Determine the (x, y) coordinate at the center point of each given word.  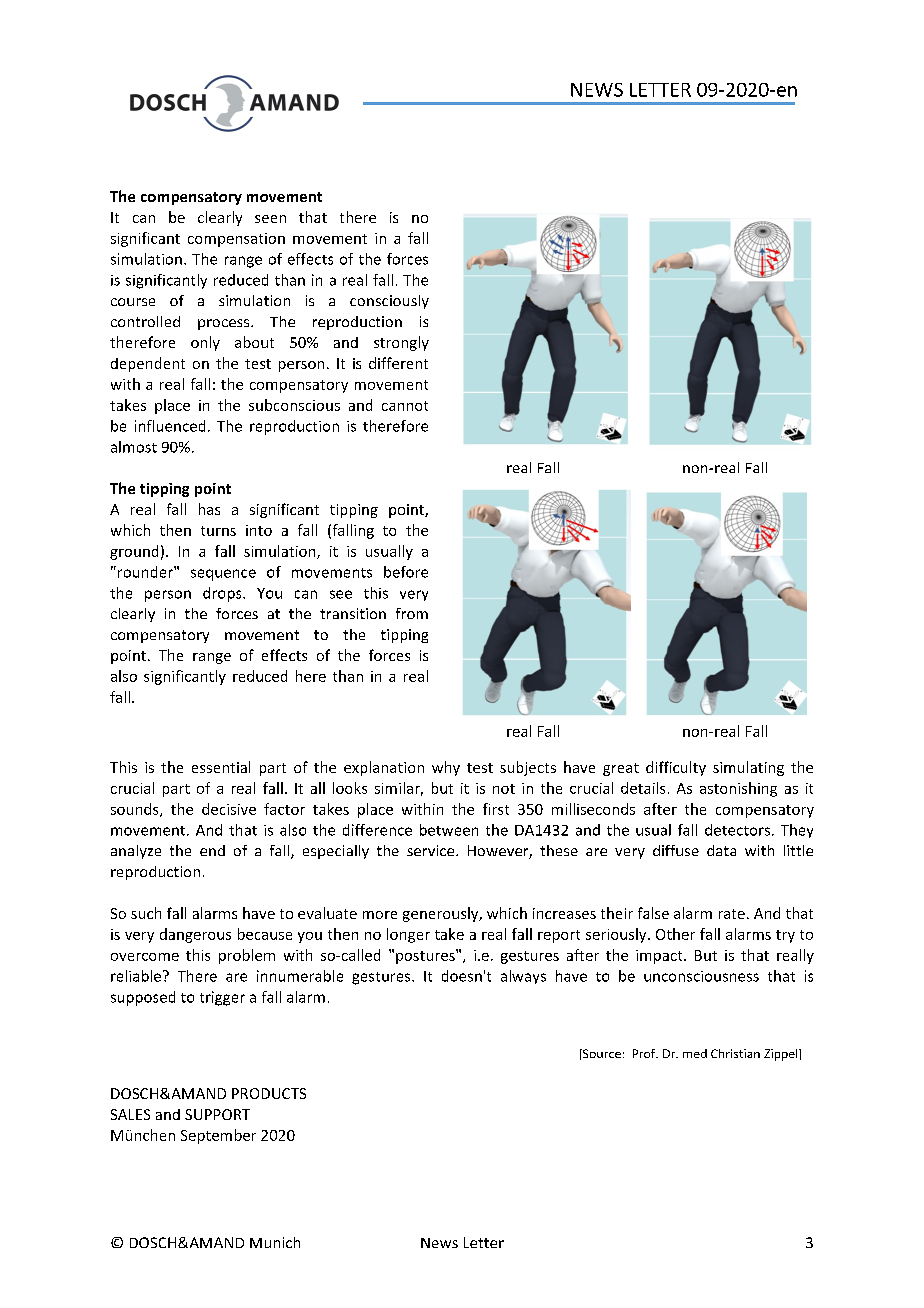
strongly (401, 343)
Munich (275, 1242)
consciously (389, 302)
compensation (236, 240)
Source (601, 1053)
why (446, 768)
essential (221, 767)
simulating (748, 768)
